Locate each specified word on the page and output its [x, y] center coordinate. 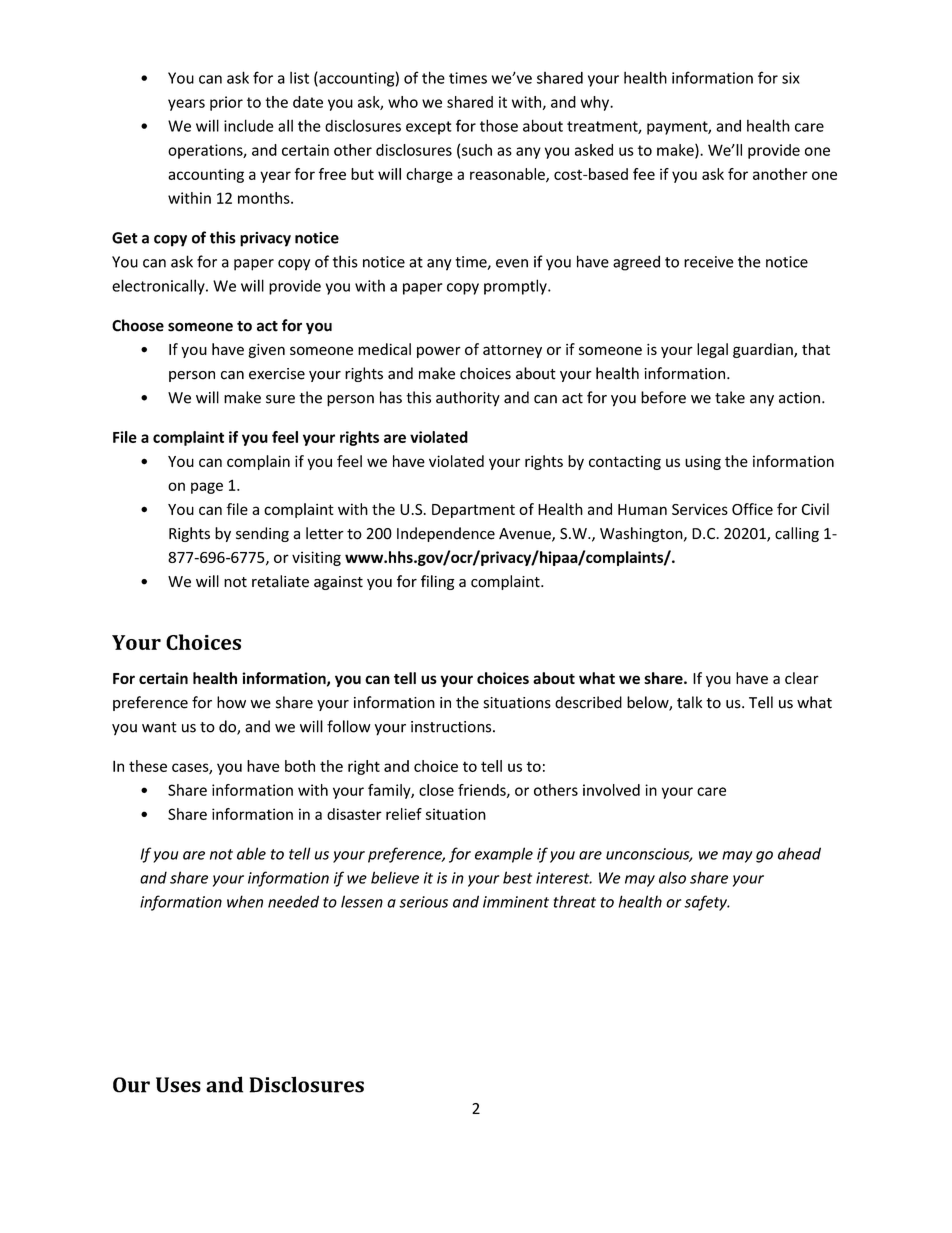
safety [706, 903]
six [791, 78]
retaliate [280, 581]
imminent [516, 902]
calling [797, 534]
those [499, 125]
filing [438, 582]
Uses [178, 1085]
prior [226, 103]
